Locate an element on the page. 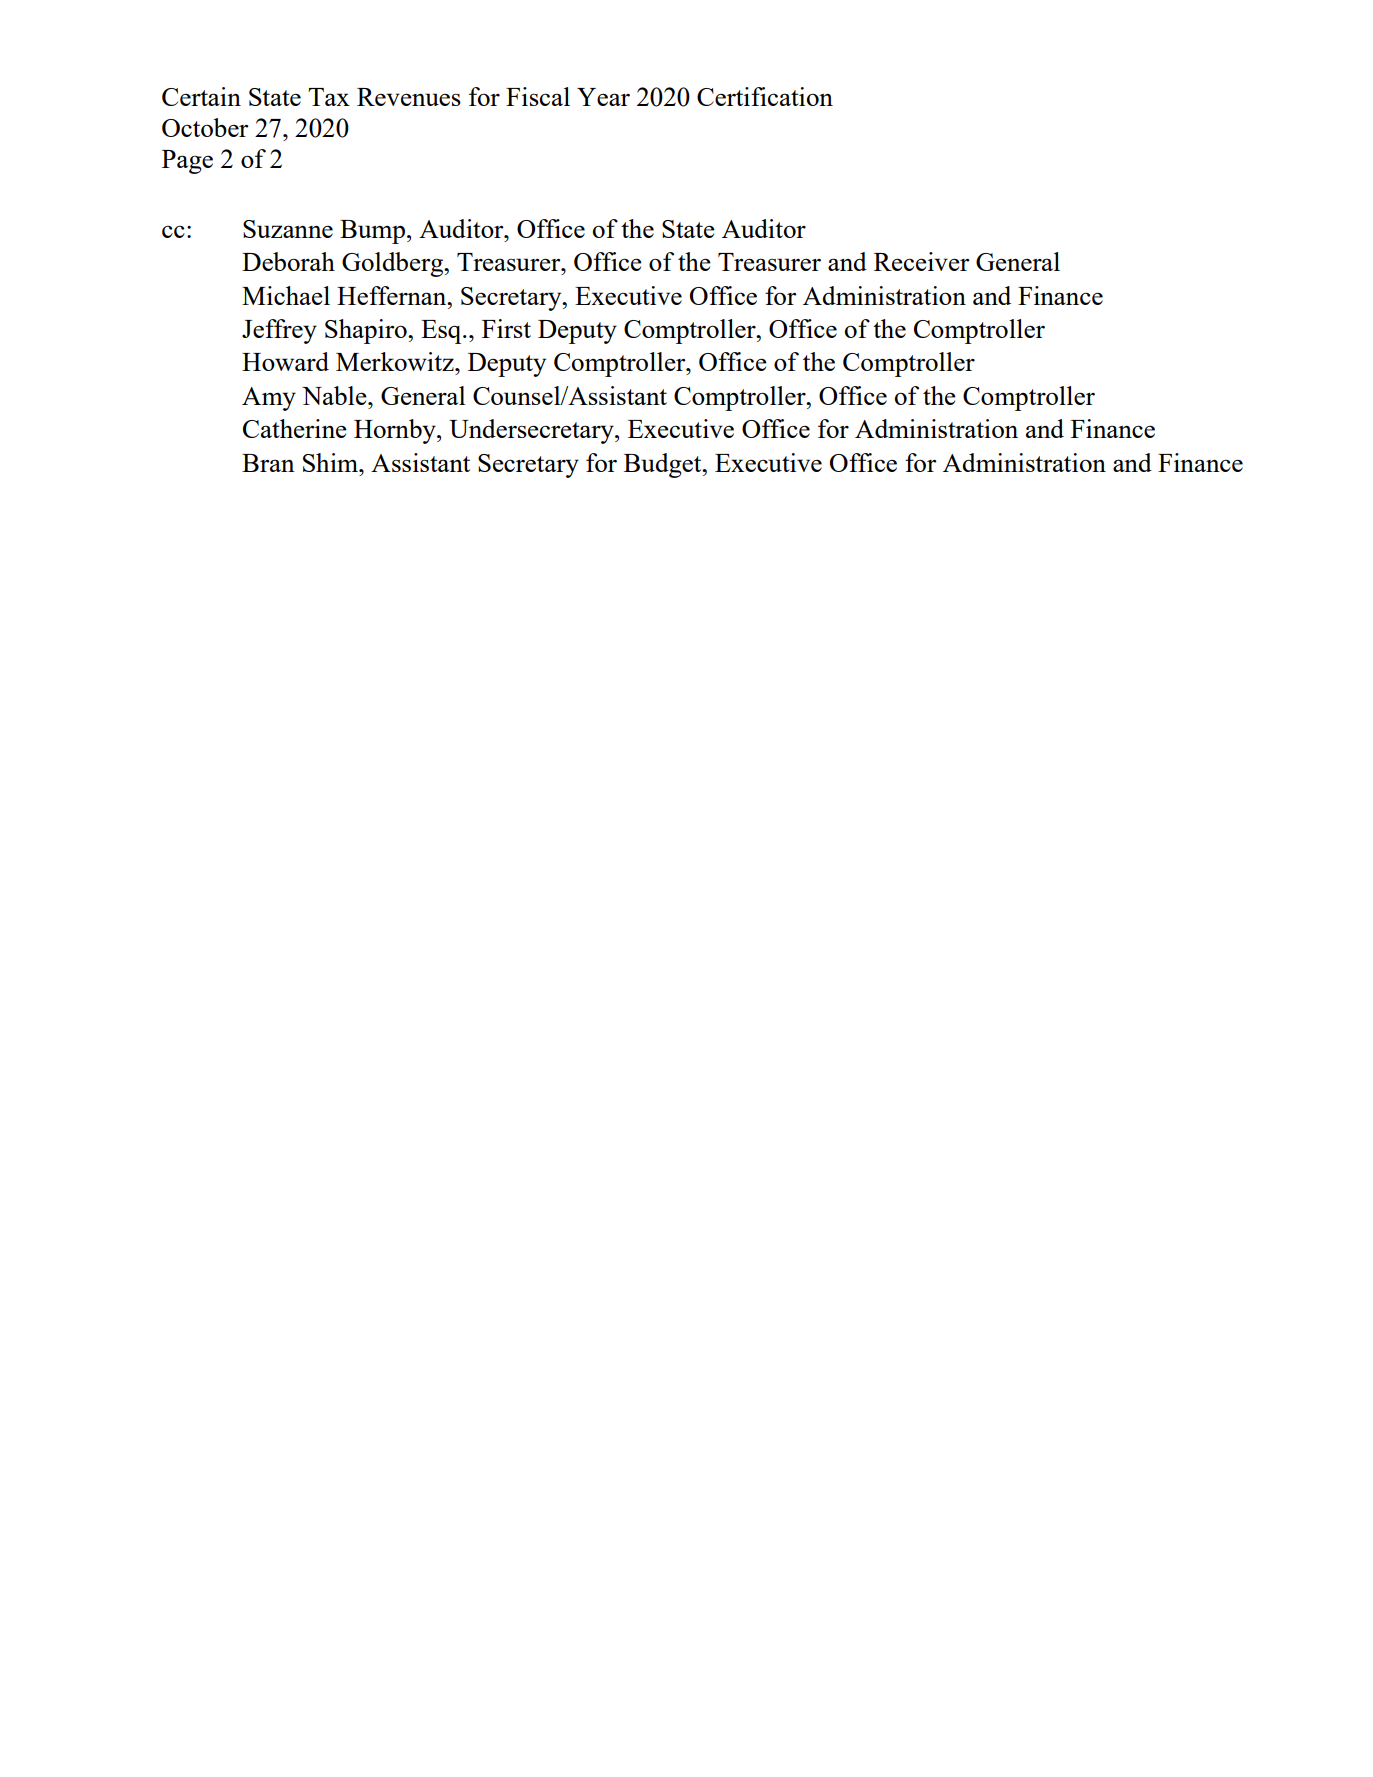 The width and height of the page is (1373, 1777). Bran is located at coordinates (268, 463).
